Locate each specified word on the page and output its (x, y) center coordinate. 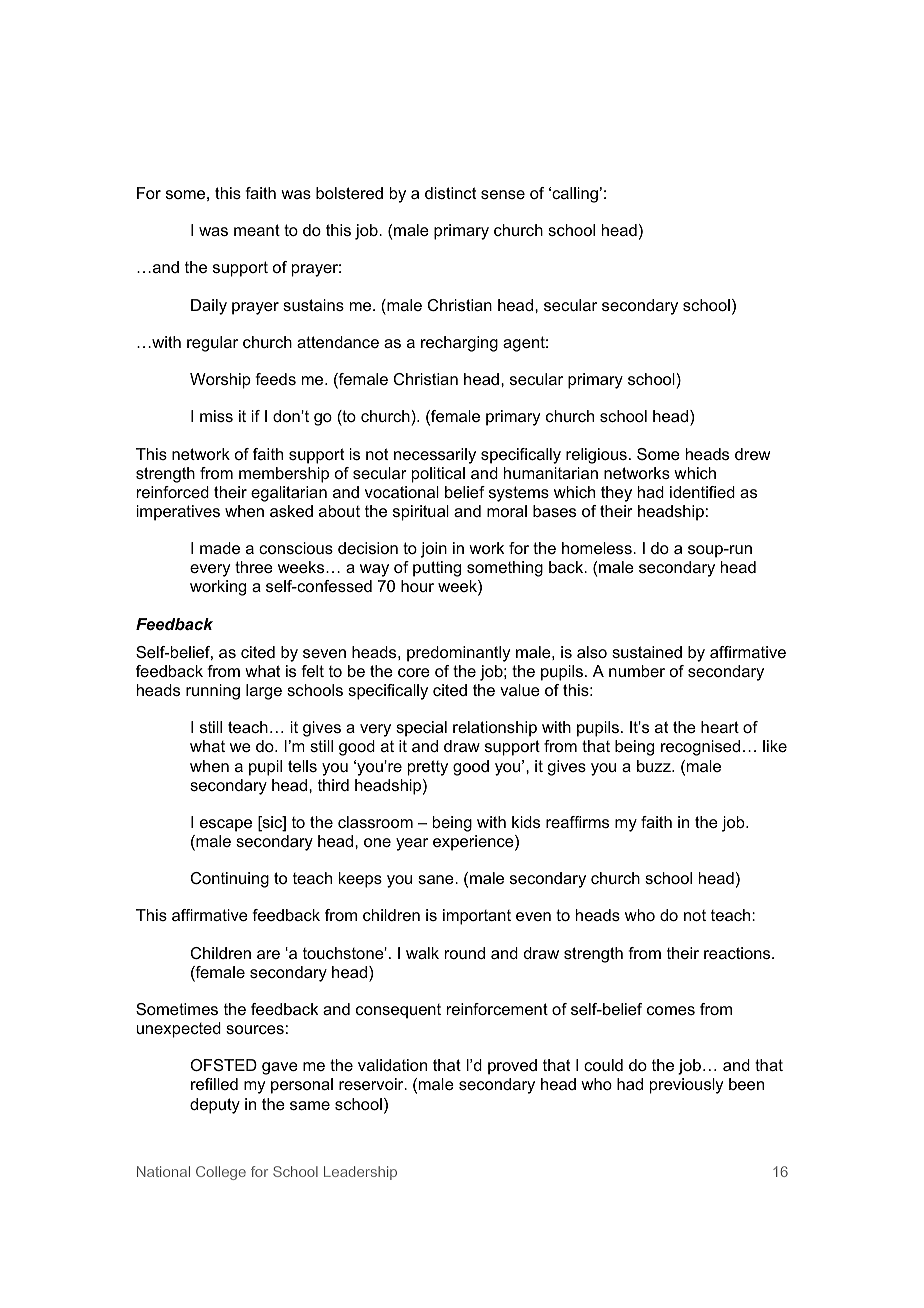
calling (574, 195)
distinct (450, 193)
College (221, 1173)
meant (257, 230)
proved (512, 1067)
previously (686, 1086)
